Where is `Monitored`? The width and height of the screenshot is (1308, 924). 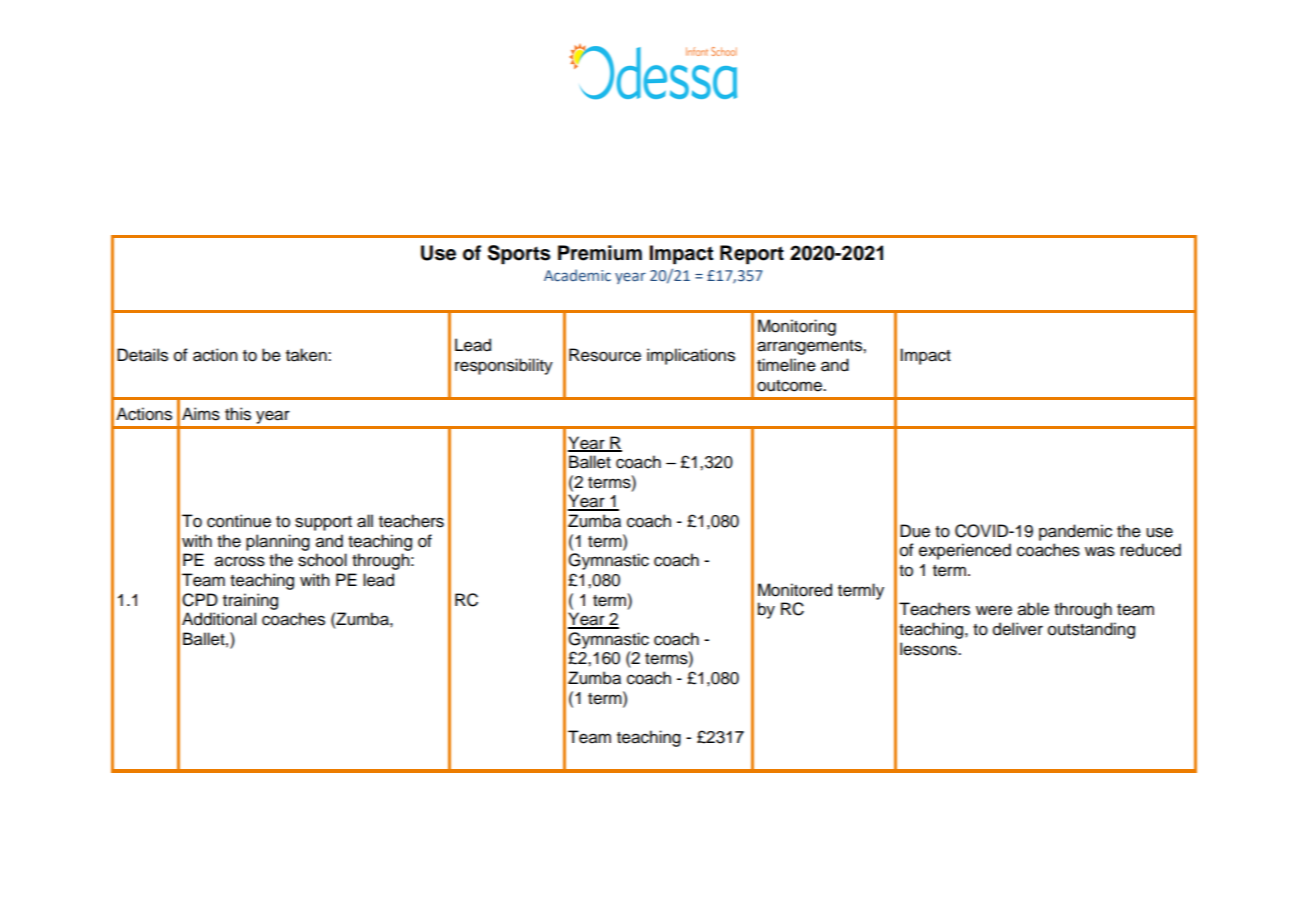 Monitored is located at coordinates (795, 590).
